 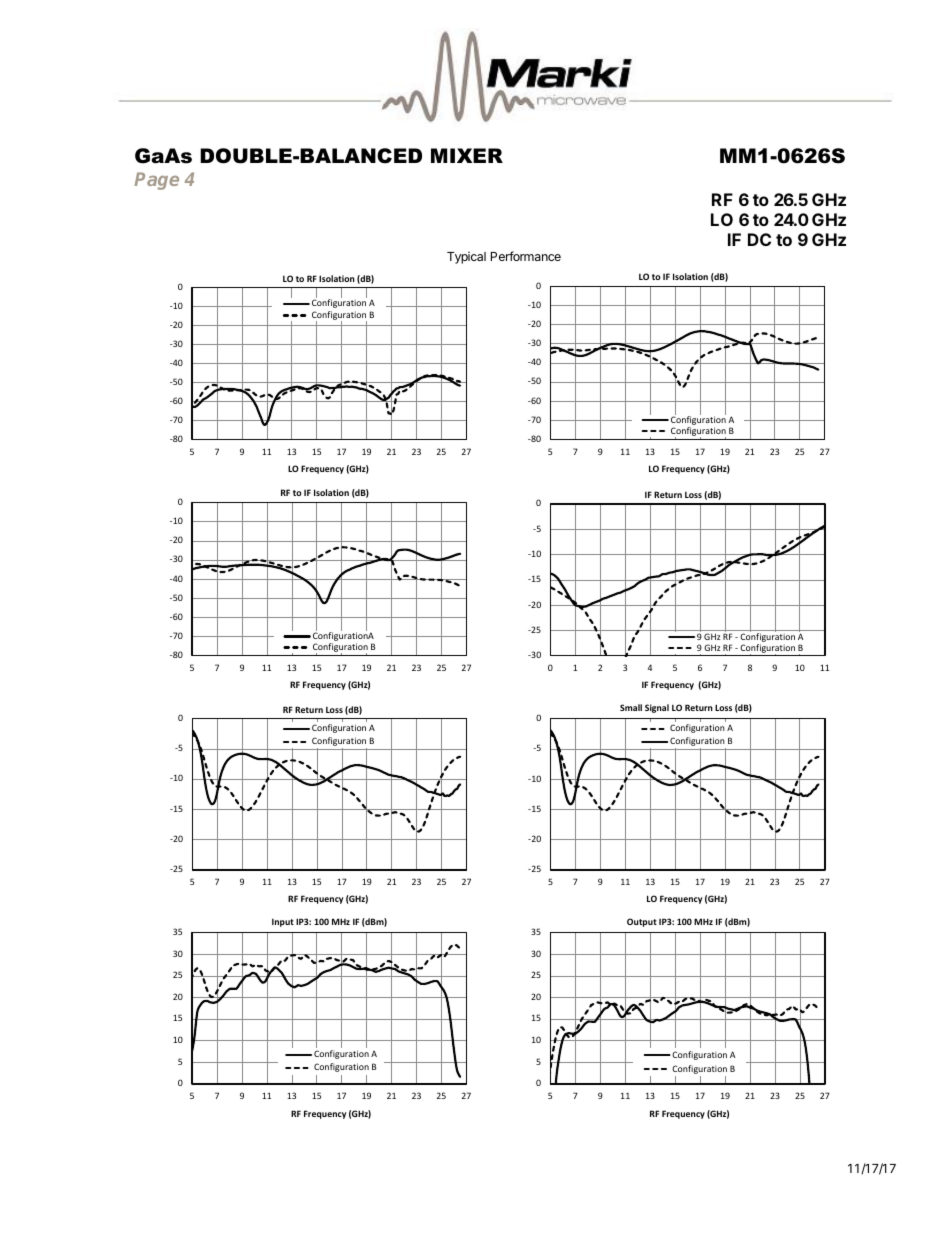 I want to click on MIXER, so click(x=467, y=155).
